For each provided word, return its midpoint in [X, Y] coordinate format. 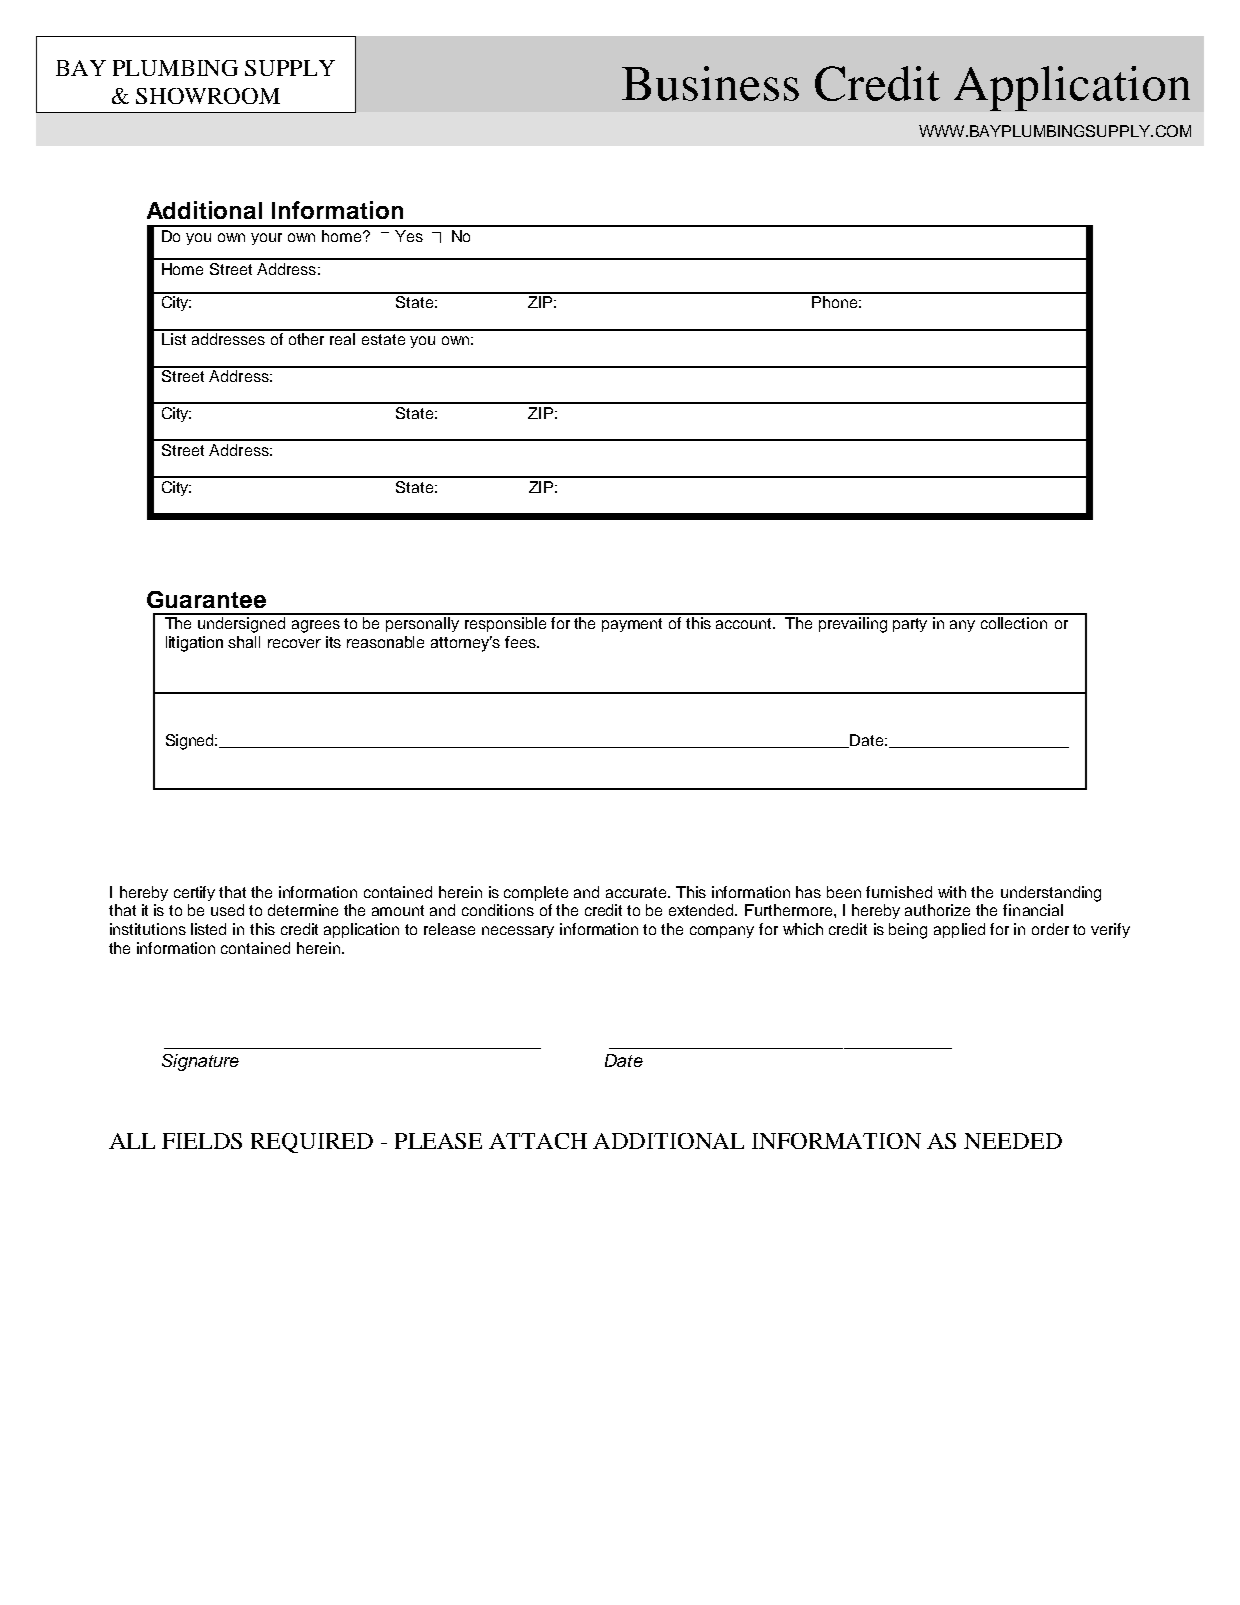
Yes [409, 236]
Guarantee [206, 599]
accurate [638, 892]
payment [632, 625]
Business [710, 83]
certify [194, 893]
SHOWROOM [208, 96]
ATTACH [538, 1141]
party [910, 625]
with [952, 892]
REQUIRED [312, 1143]
